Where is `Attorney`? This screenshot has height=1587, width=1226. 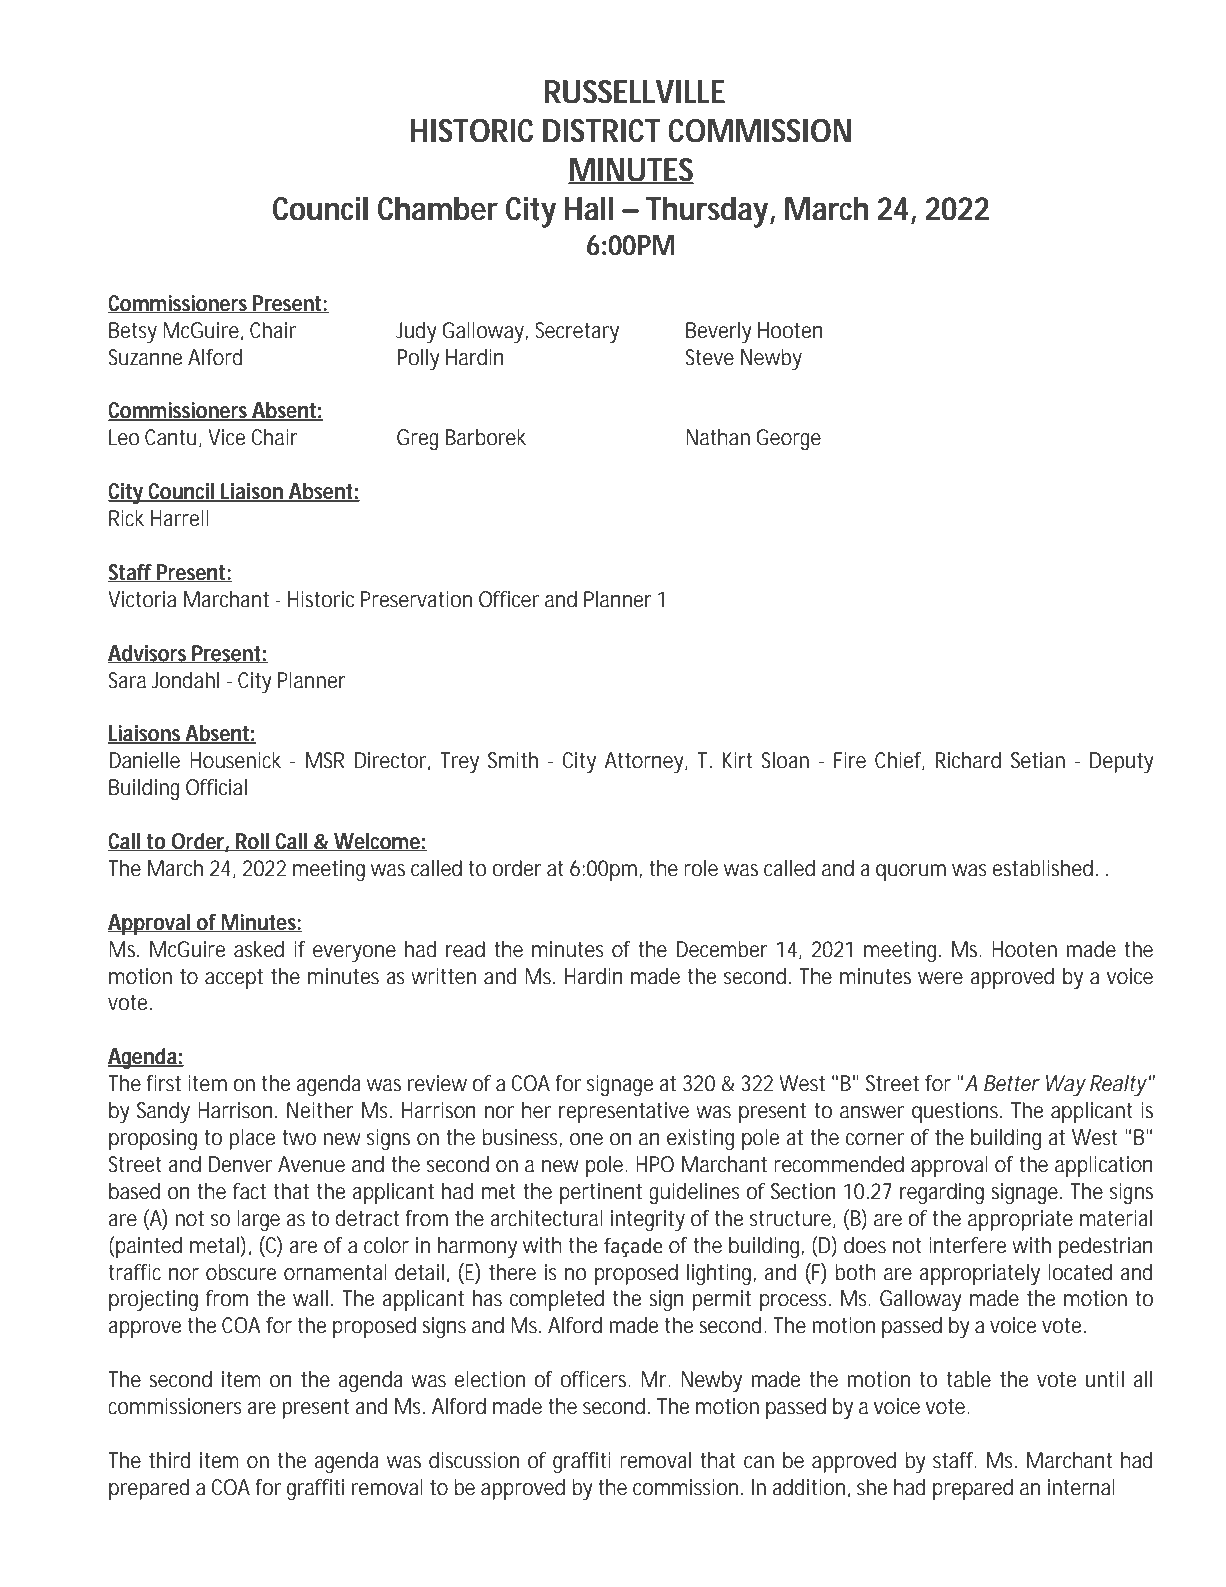
Attorney is located at coordinates (646, 762).
